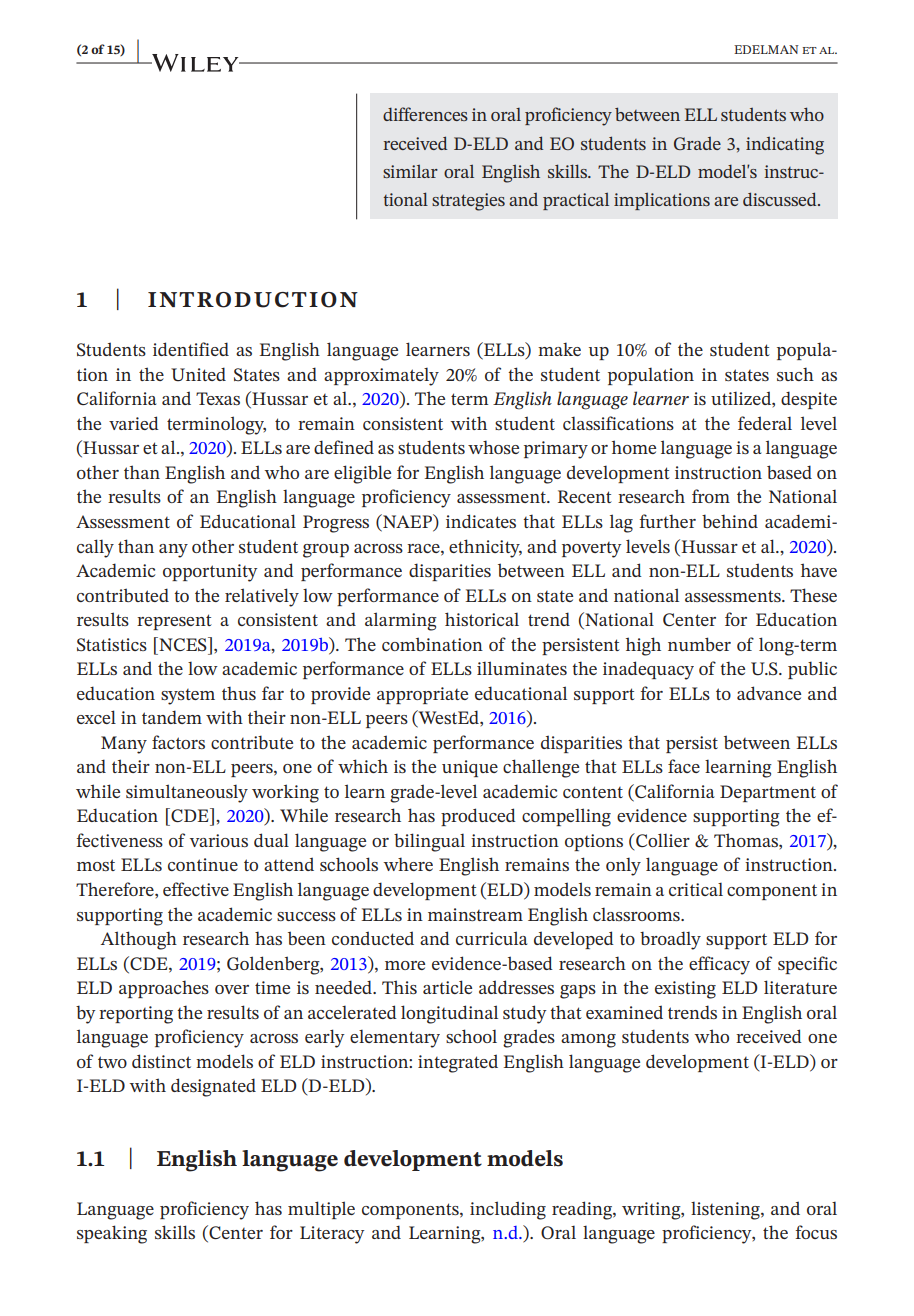  What do you see at coordinates (210, 573) in the screenshot?
I see `opportunity` at bounding box center [210, 573].
